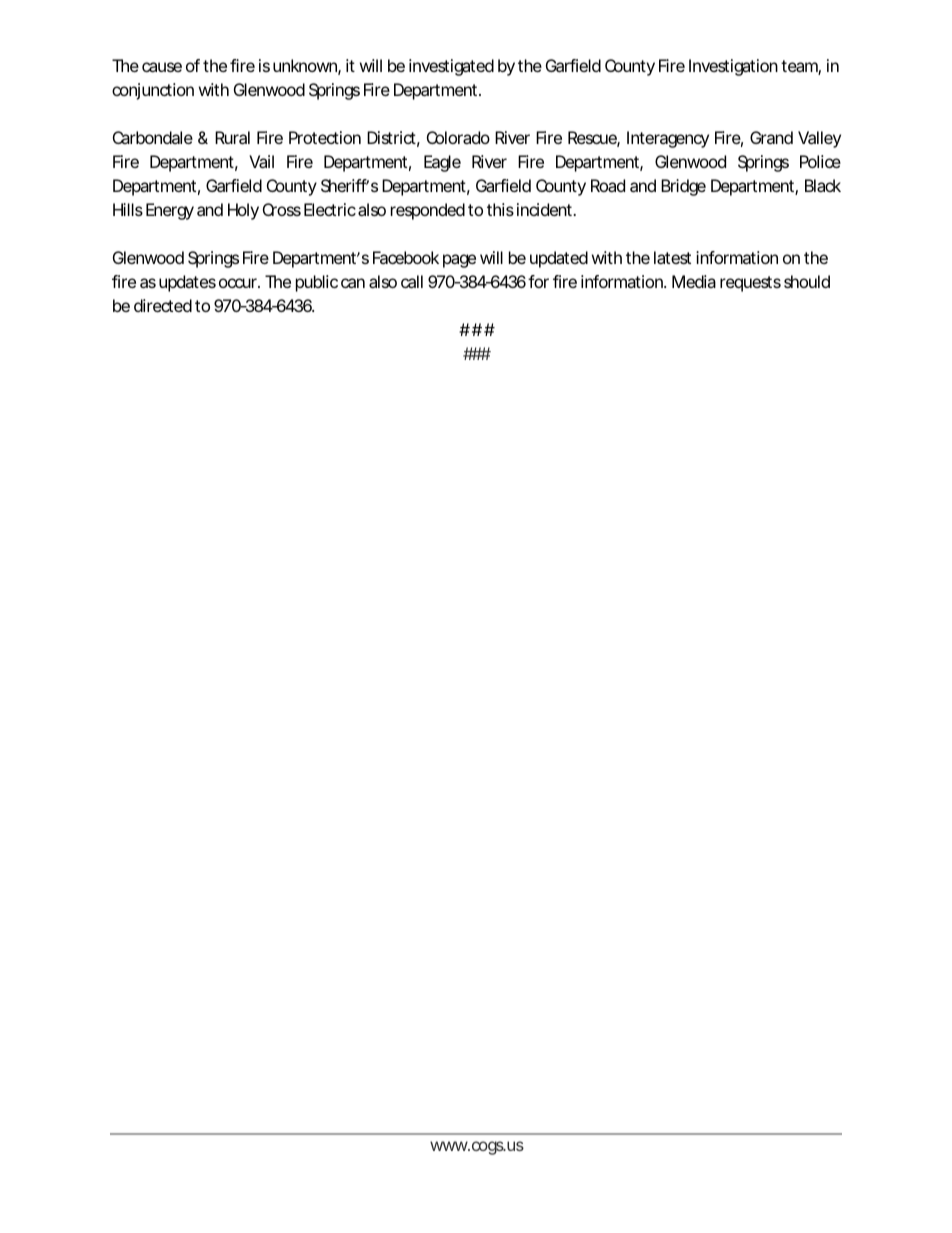 Image resolution: width=952 pixels, height=1233 pixels. I want to click on directed, so click(163, 305).
